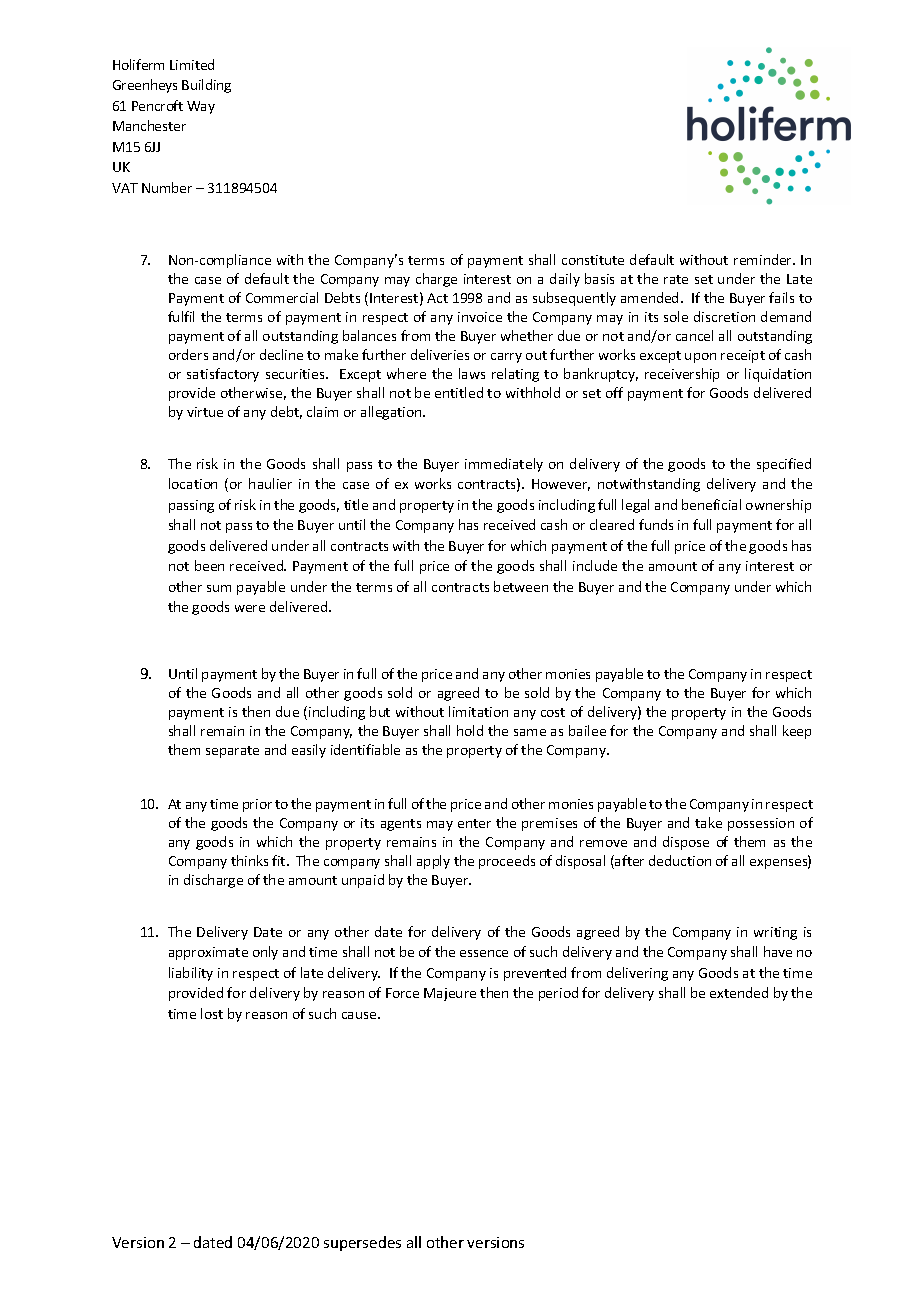 This page has width=924, height=1308. I want to click on supersedes, so click(362, 1243).
